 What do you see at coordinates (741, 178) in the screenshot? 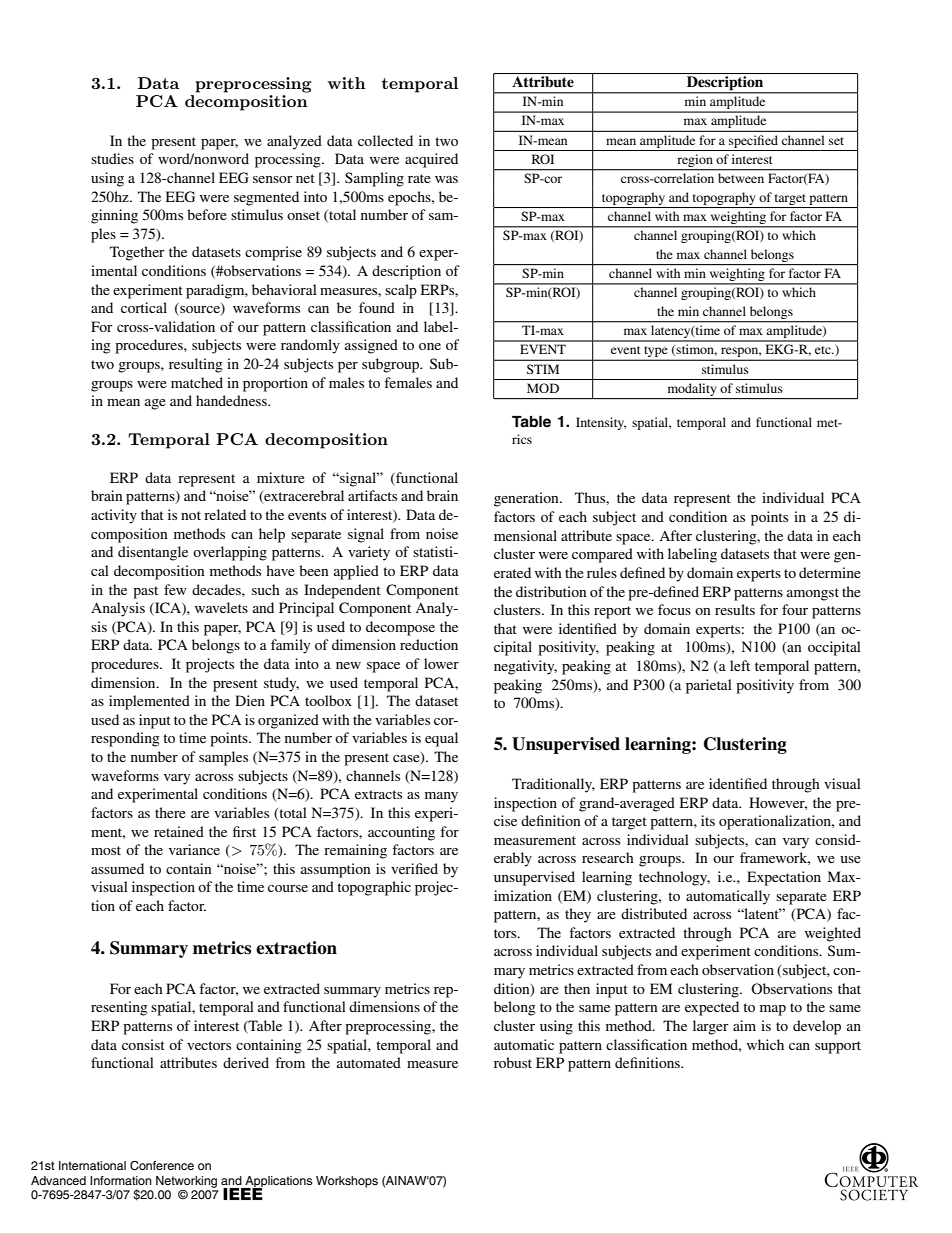
I see `between` at bounding box center [741, 178].
